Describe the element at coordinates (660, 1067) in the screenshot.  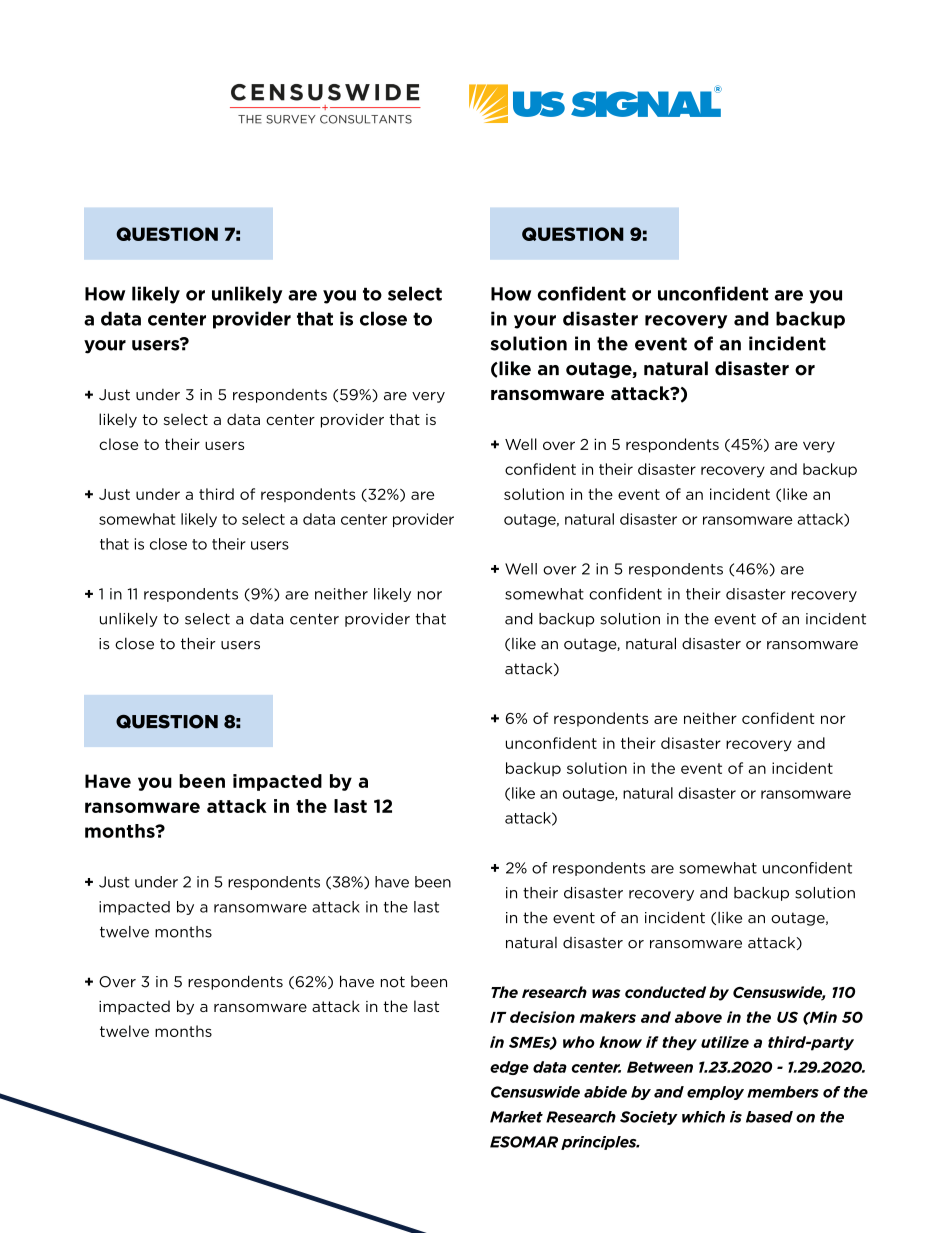
I see `Between` at that location.
